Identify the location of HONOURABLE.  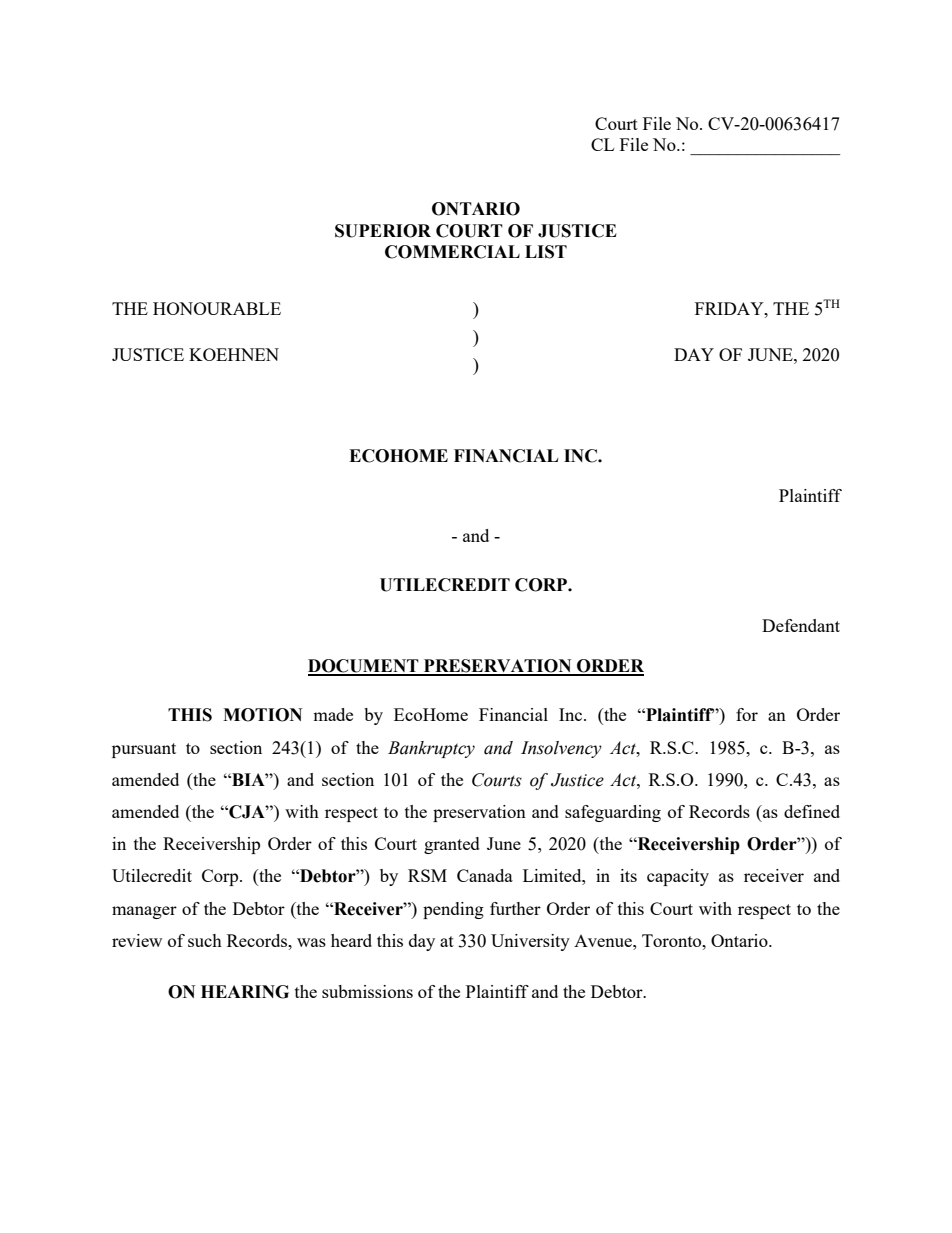
(217, 308).
